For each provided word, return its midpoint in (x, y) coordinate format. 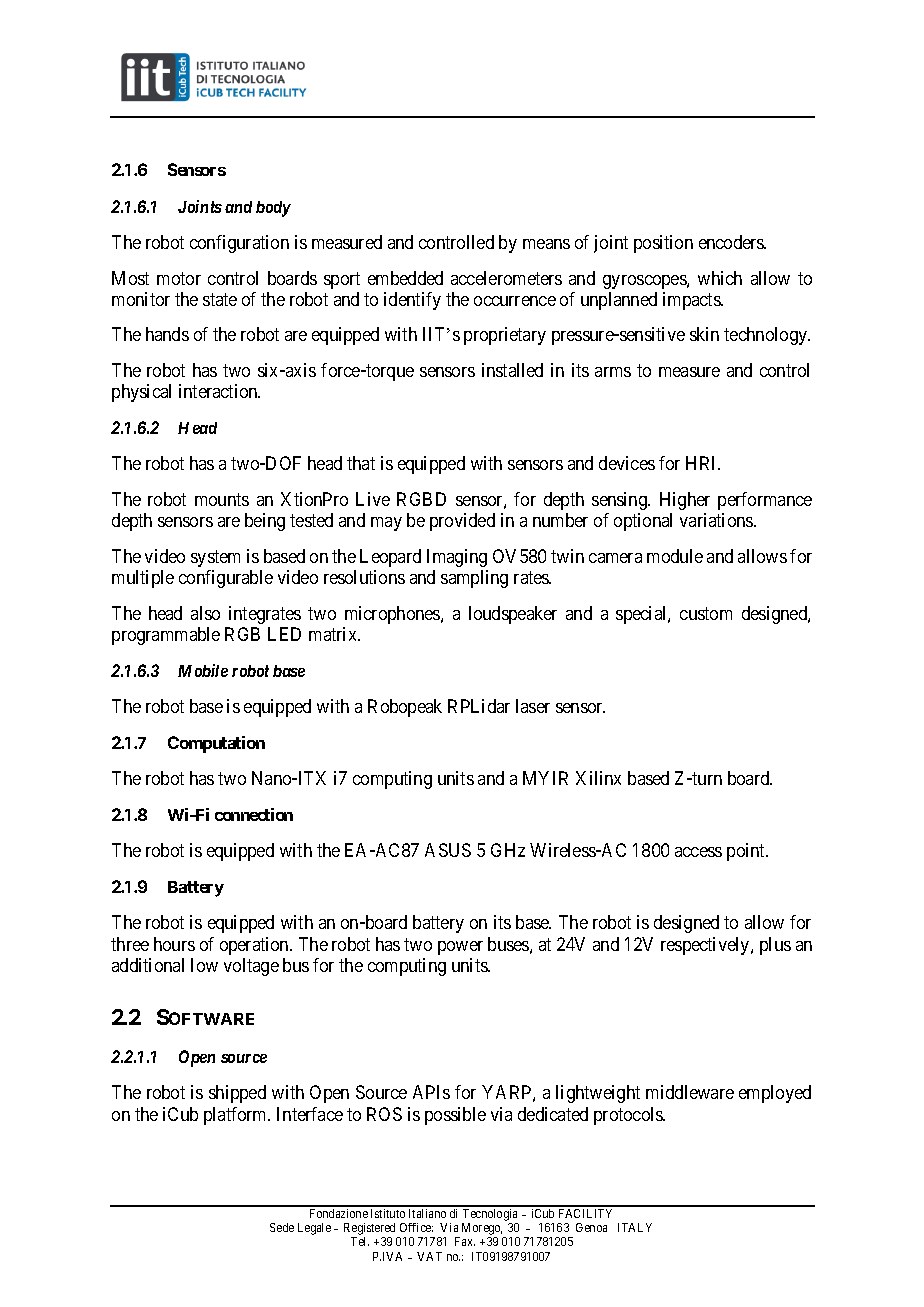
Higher (685, 501)
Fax (465, 1241)
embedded (405, 278)
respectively (706, 946)
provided (462, 522)
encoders (732, 242)
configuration (239, 244)
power (460, 948)
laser (533, 706)
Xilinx (598, 778)
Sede (282, 1227)
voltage (251, 967)
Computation (216, 744)
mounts (222, 499)
